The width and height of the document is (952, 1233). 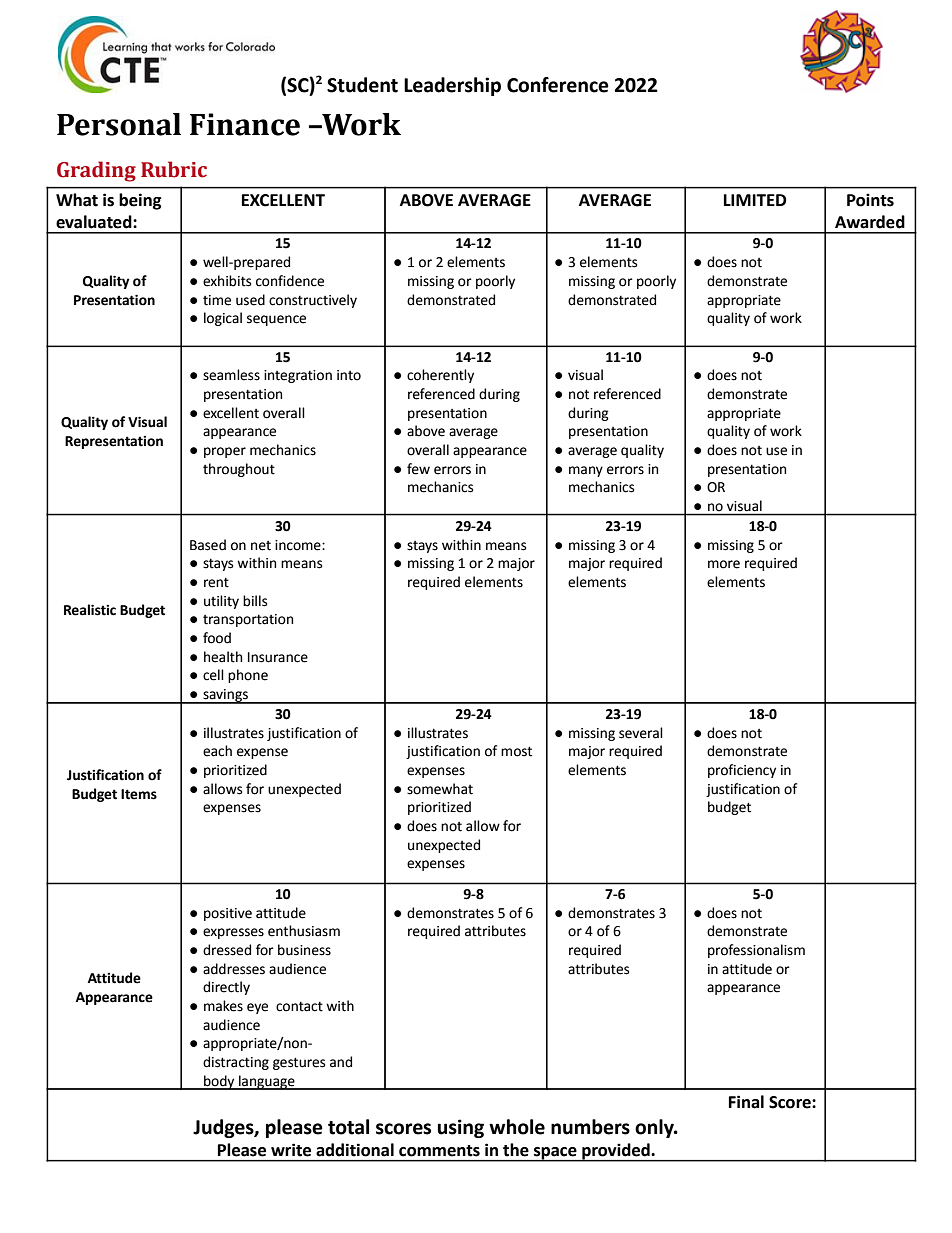 I want to click on most, so click(x=516, y=751).
